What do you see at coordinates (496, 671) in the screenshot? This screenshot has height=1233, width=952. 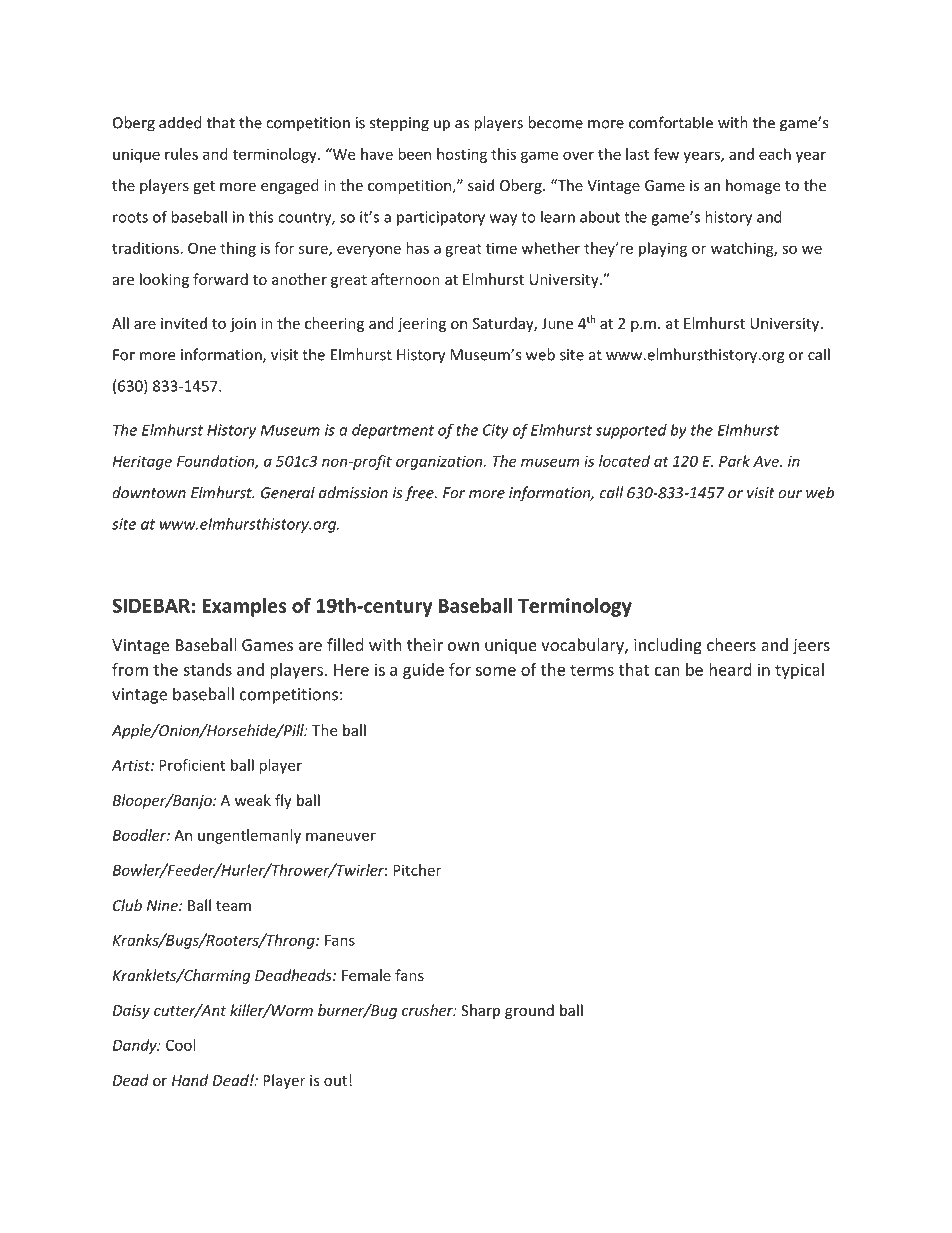 I see `some` at bounding box center [496, 671].
